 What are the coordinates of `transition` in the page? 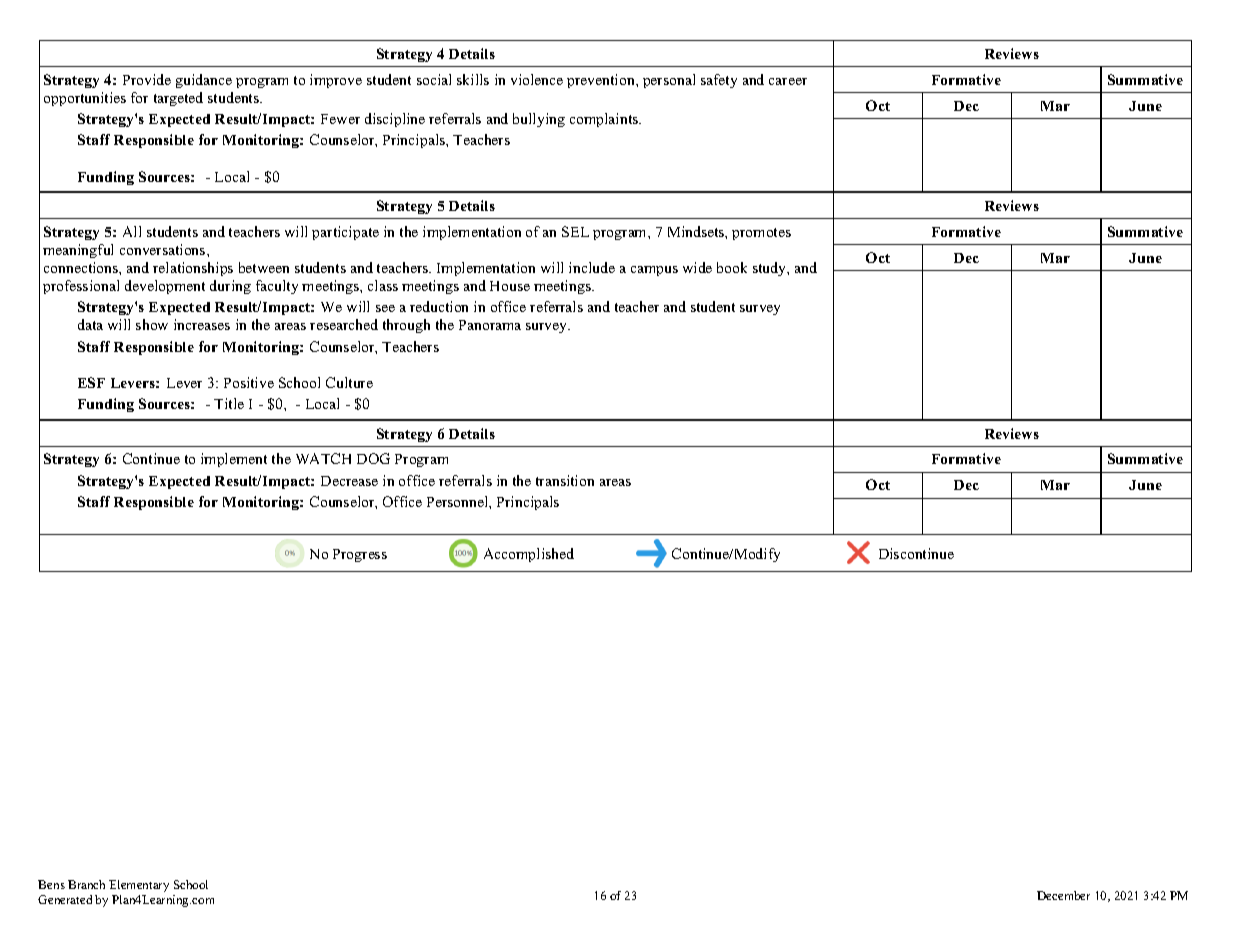 It's located at (565, 480).
